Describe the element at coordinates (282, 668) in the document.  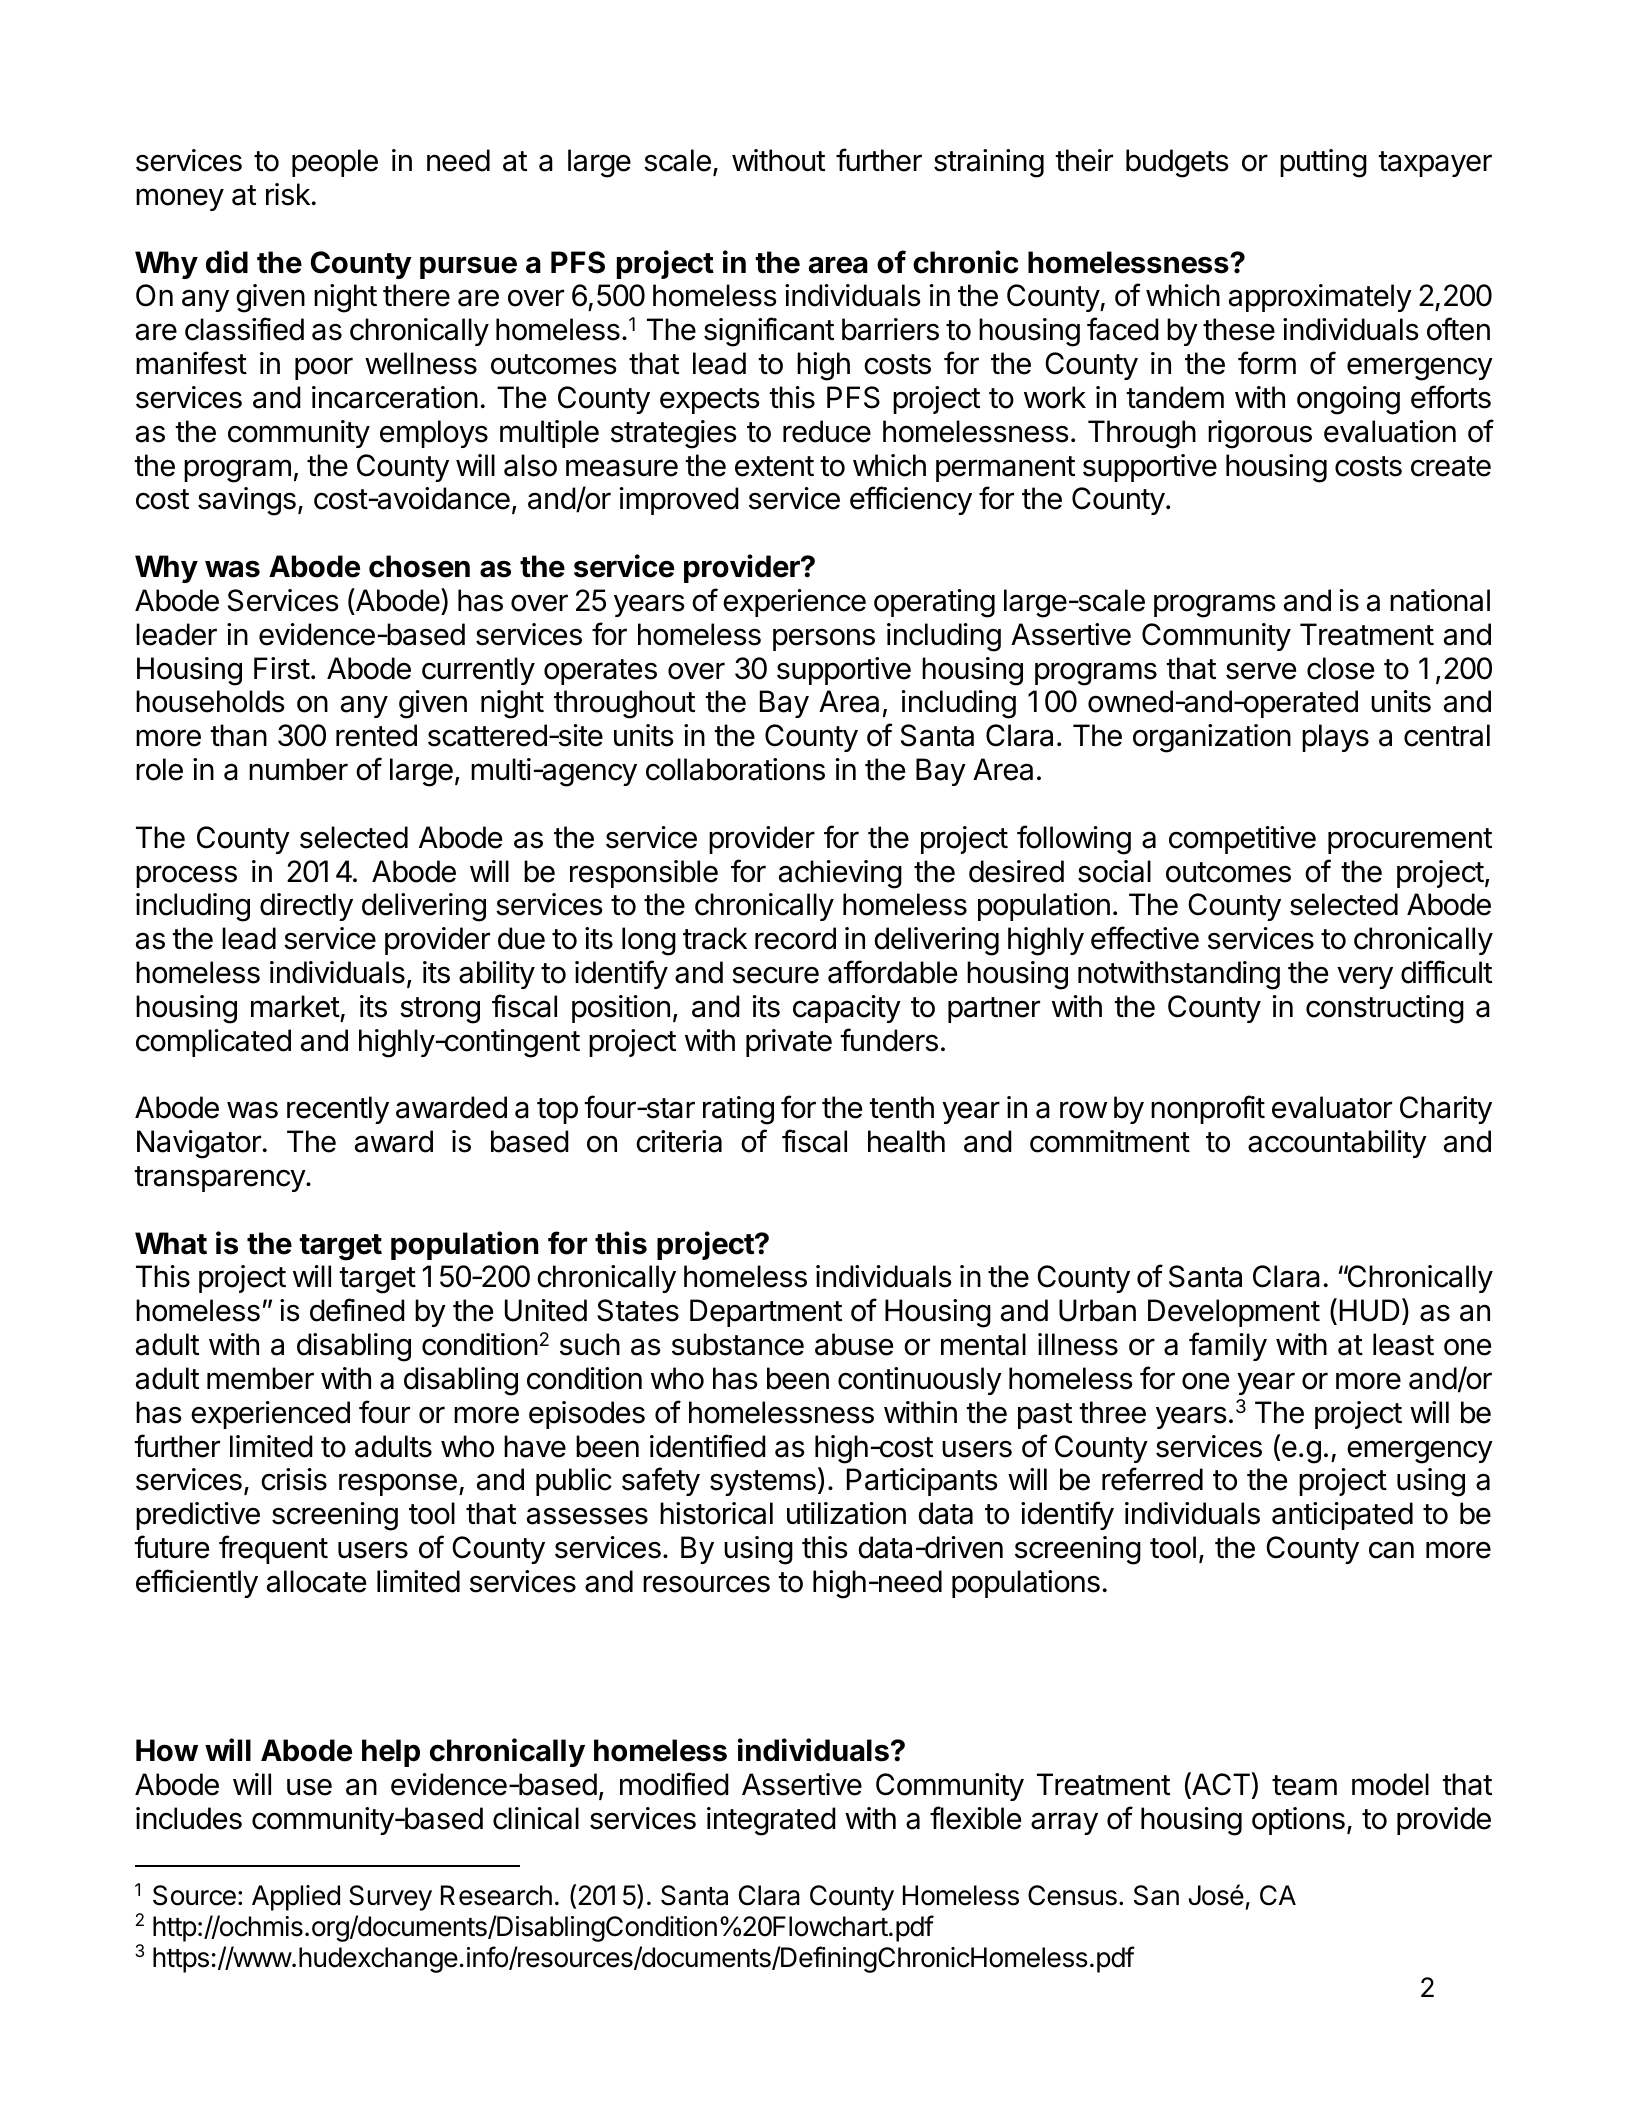
I see `First` at that location.
